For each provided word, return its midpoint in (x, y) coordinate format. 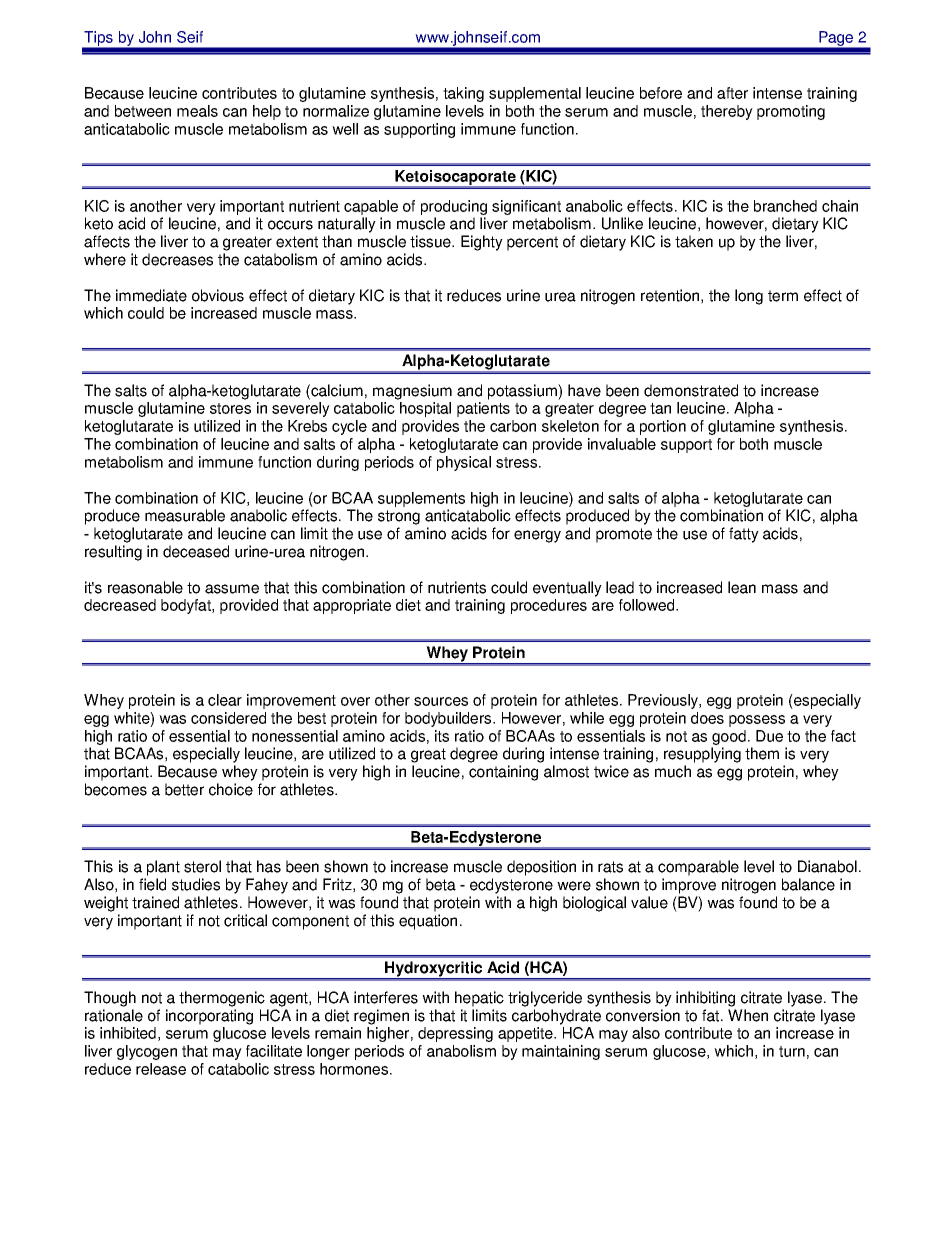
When (748, 1015)
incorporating (209, 1017)
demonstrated (691, 390)
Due (769, 736)
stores (230, 408)
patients (483, 409)
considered (228, 718)
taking (463, 94)
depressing (455, 1034)
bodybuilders (449, 719)
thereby (727, 112)
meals (197, 111)
